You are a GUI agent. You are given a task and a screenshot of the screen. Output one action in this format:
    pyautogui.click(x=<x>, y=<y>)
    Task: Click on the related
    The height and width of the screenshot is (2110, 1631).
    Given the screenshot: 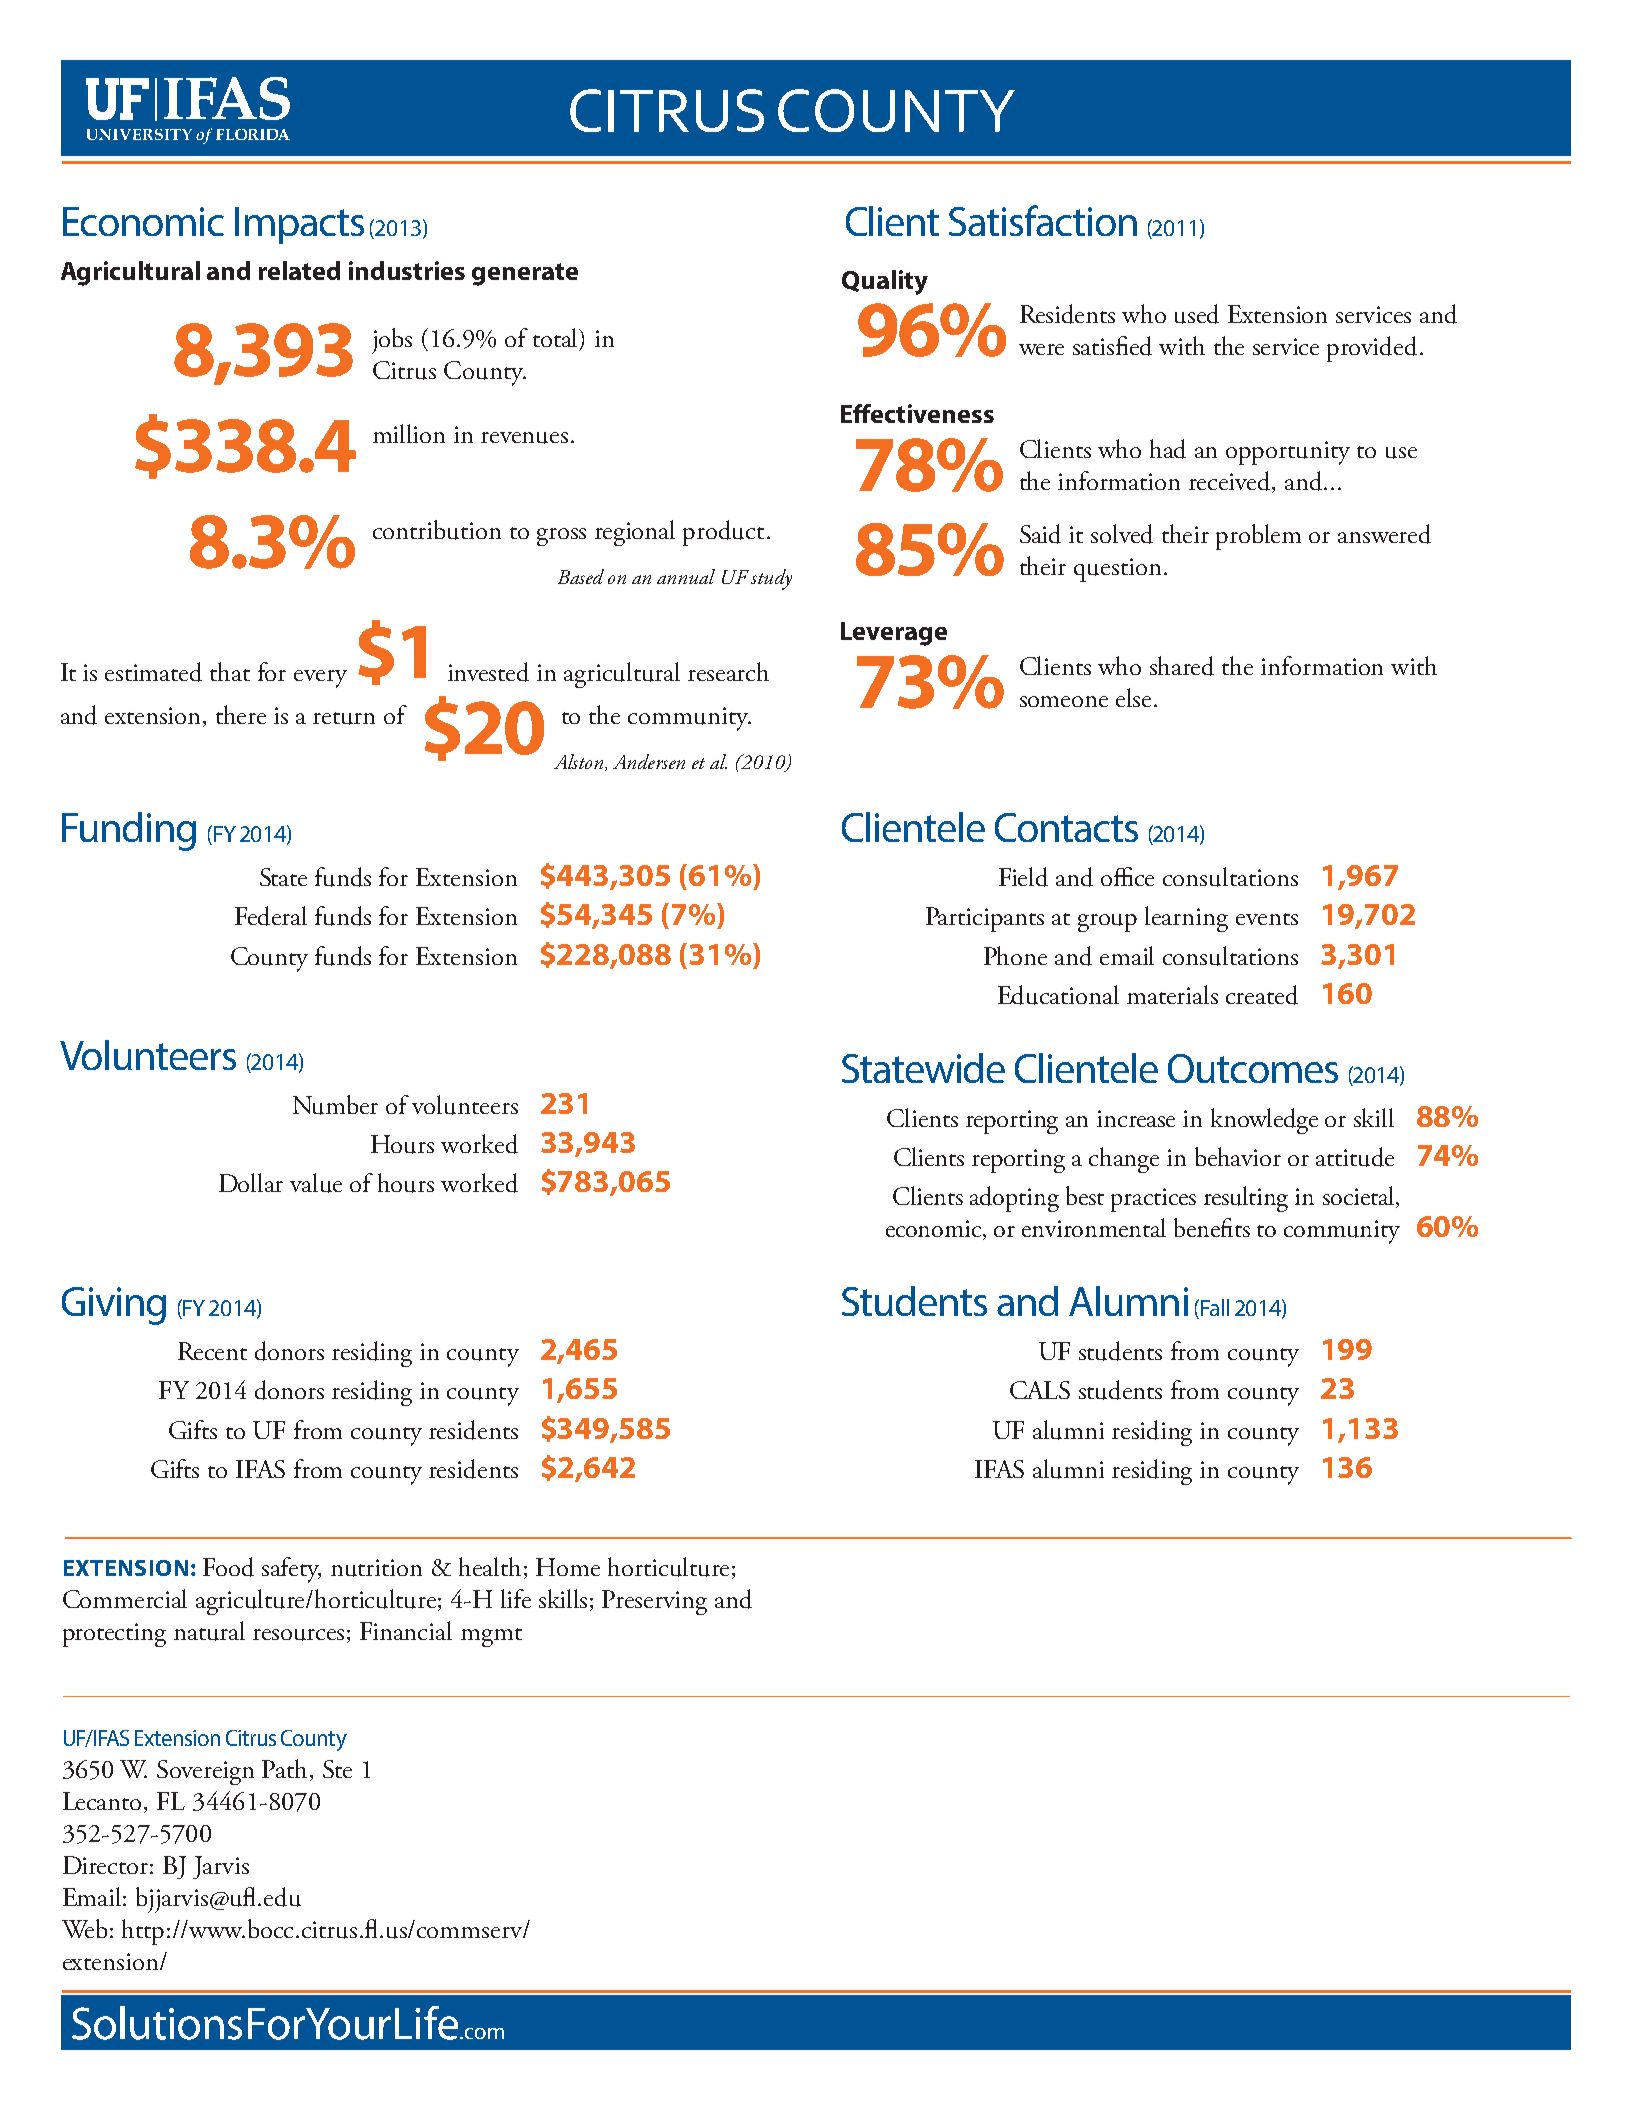 What is the action you would take?
    pyautogui.click(x=299, y=270)
